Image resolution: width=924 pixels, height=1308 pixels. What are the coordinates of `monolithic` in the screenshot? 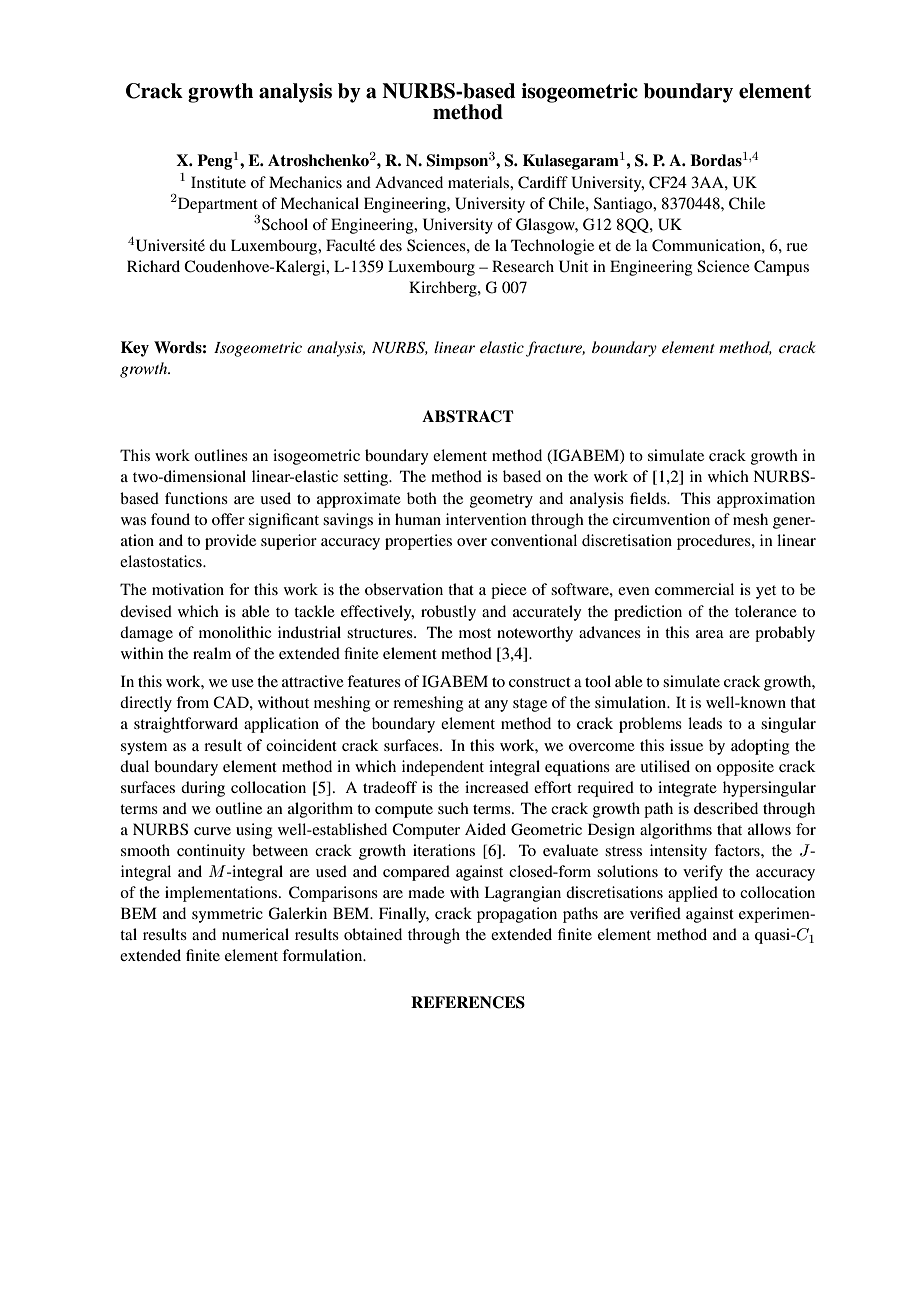 It's located at (235, 632).
